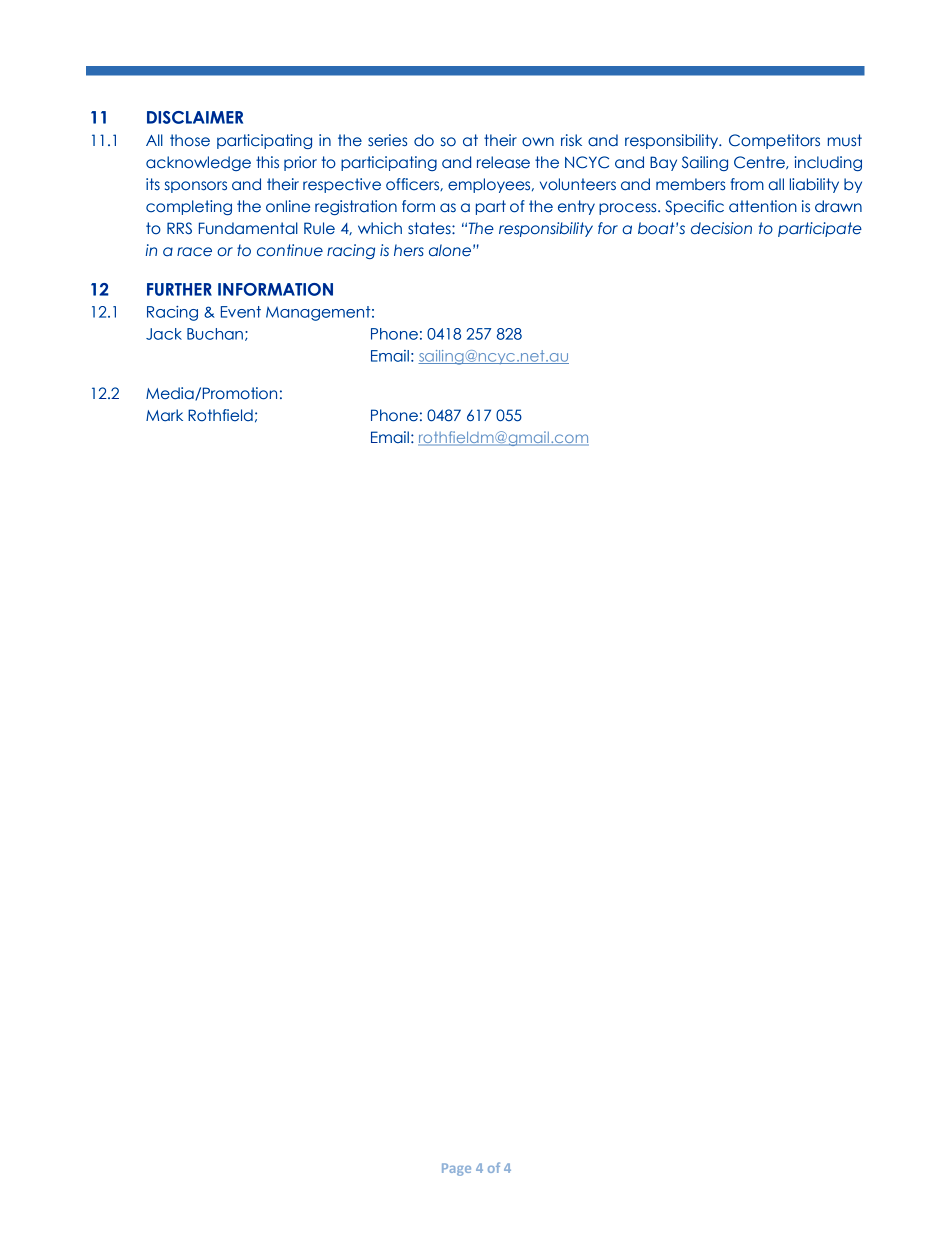 The height and width of the image is (1233, 952). What do you see at coordinates (164, 415) in the image?
I see `Mark` at bounding box center [164, 415].
